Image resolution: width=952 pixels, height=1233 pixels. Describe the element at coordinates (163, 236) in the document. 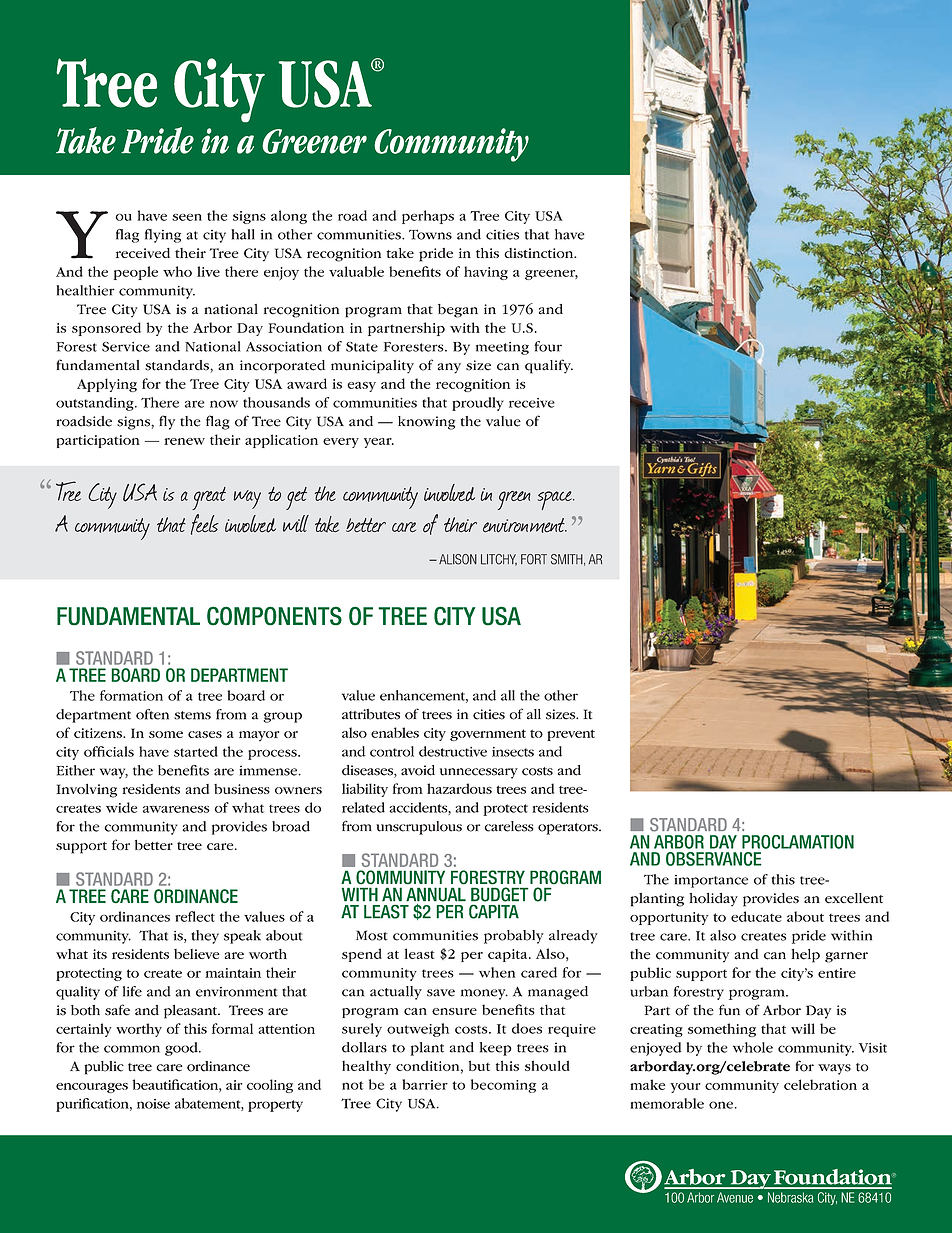

I see `flying` at that location.
